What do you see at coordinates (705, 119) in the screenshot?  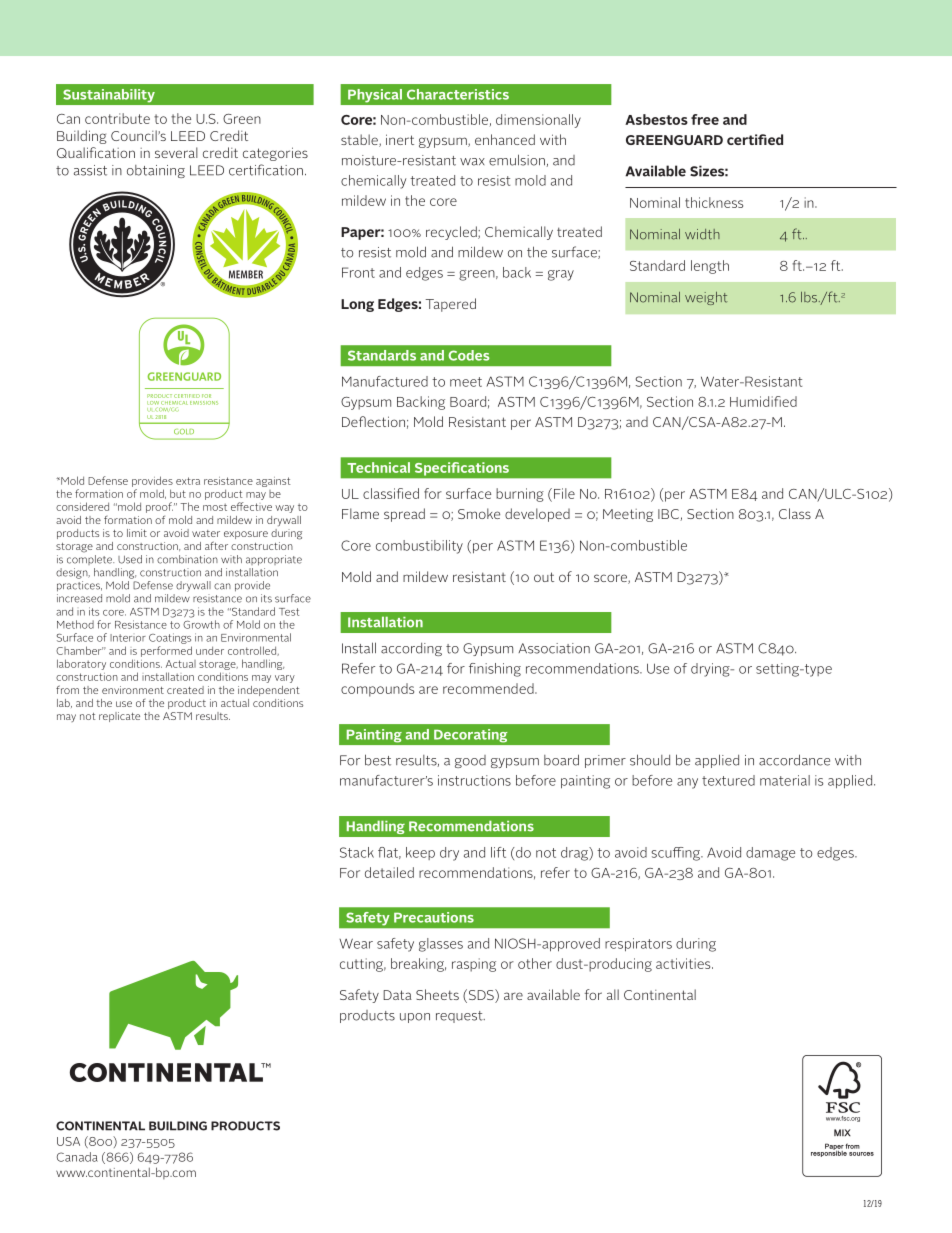 I see `free` at bounding box center [705, 119].
